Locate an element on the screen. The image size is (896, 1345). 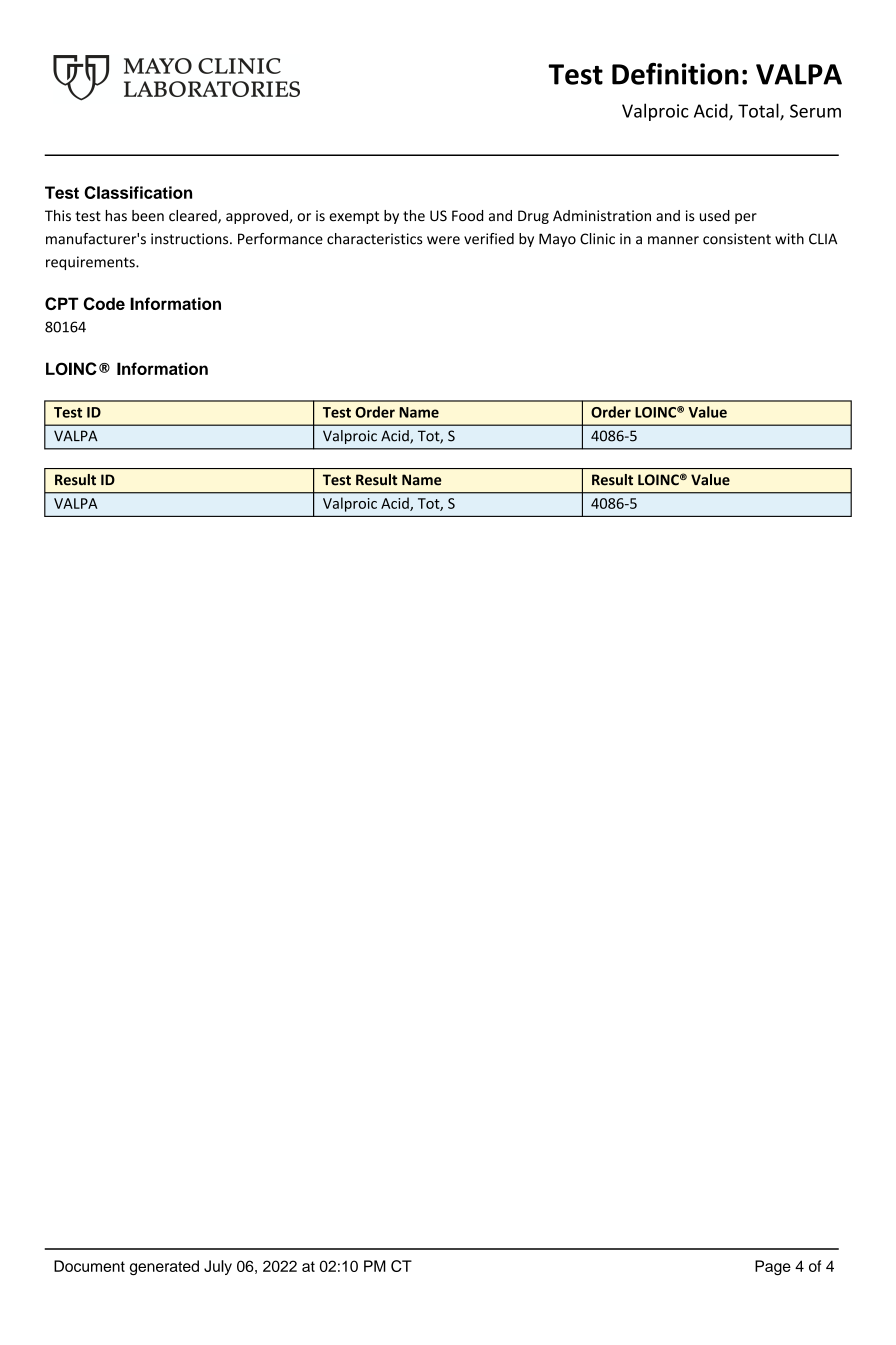
verified is located at coordinates (489, 239).
